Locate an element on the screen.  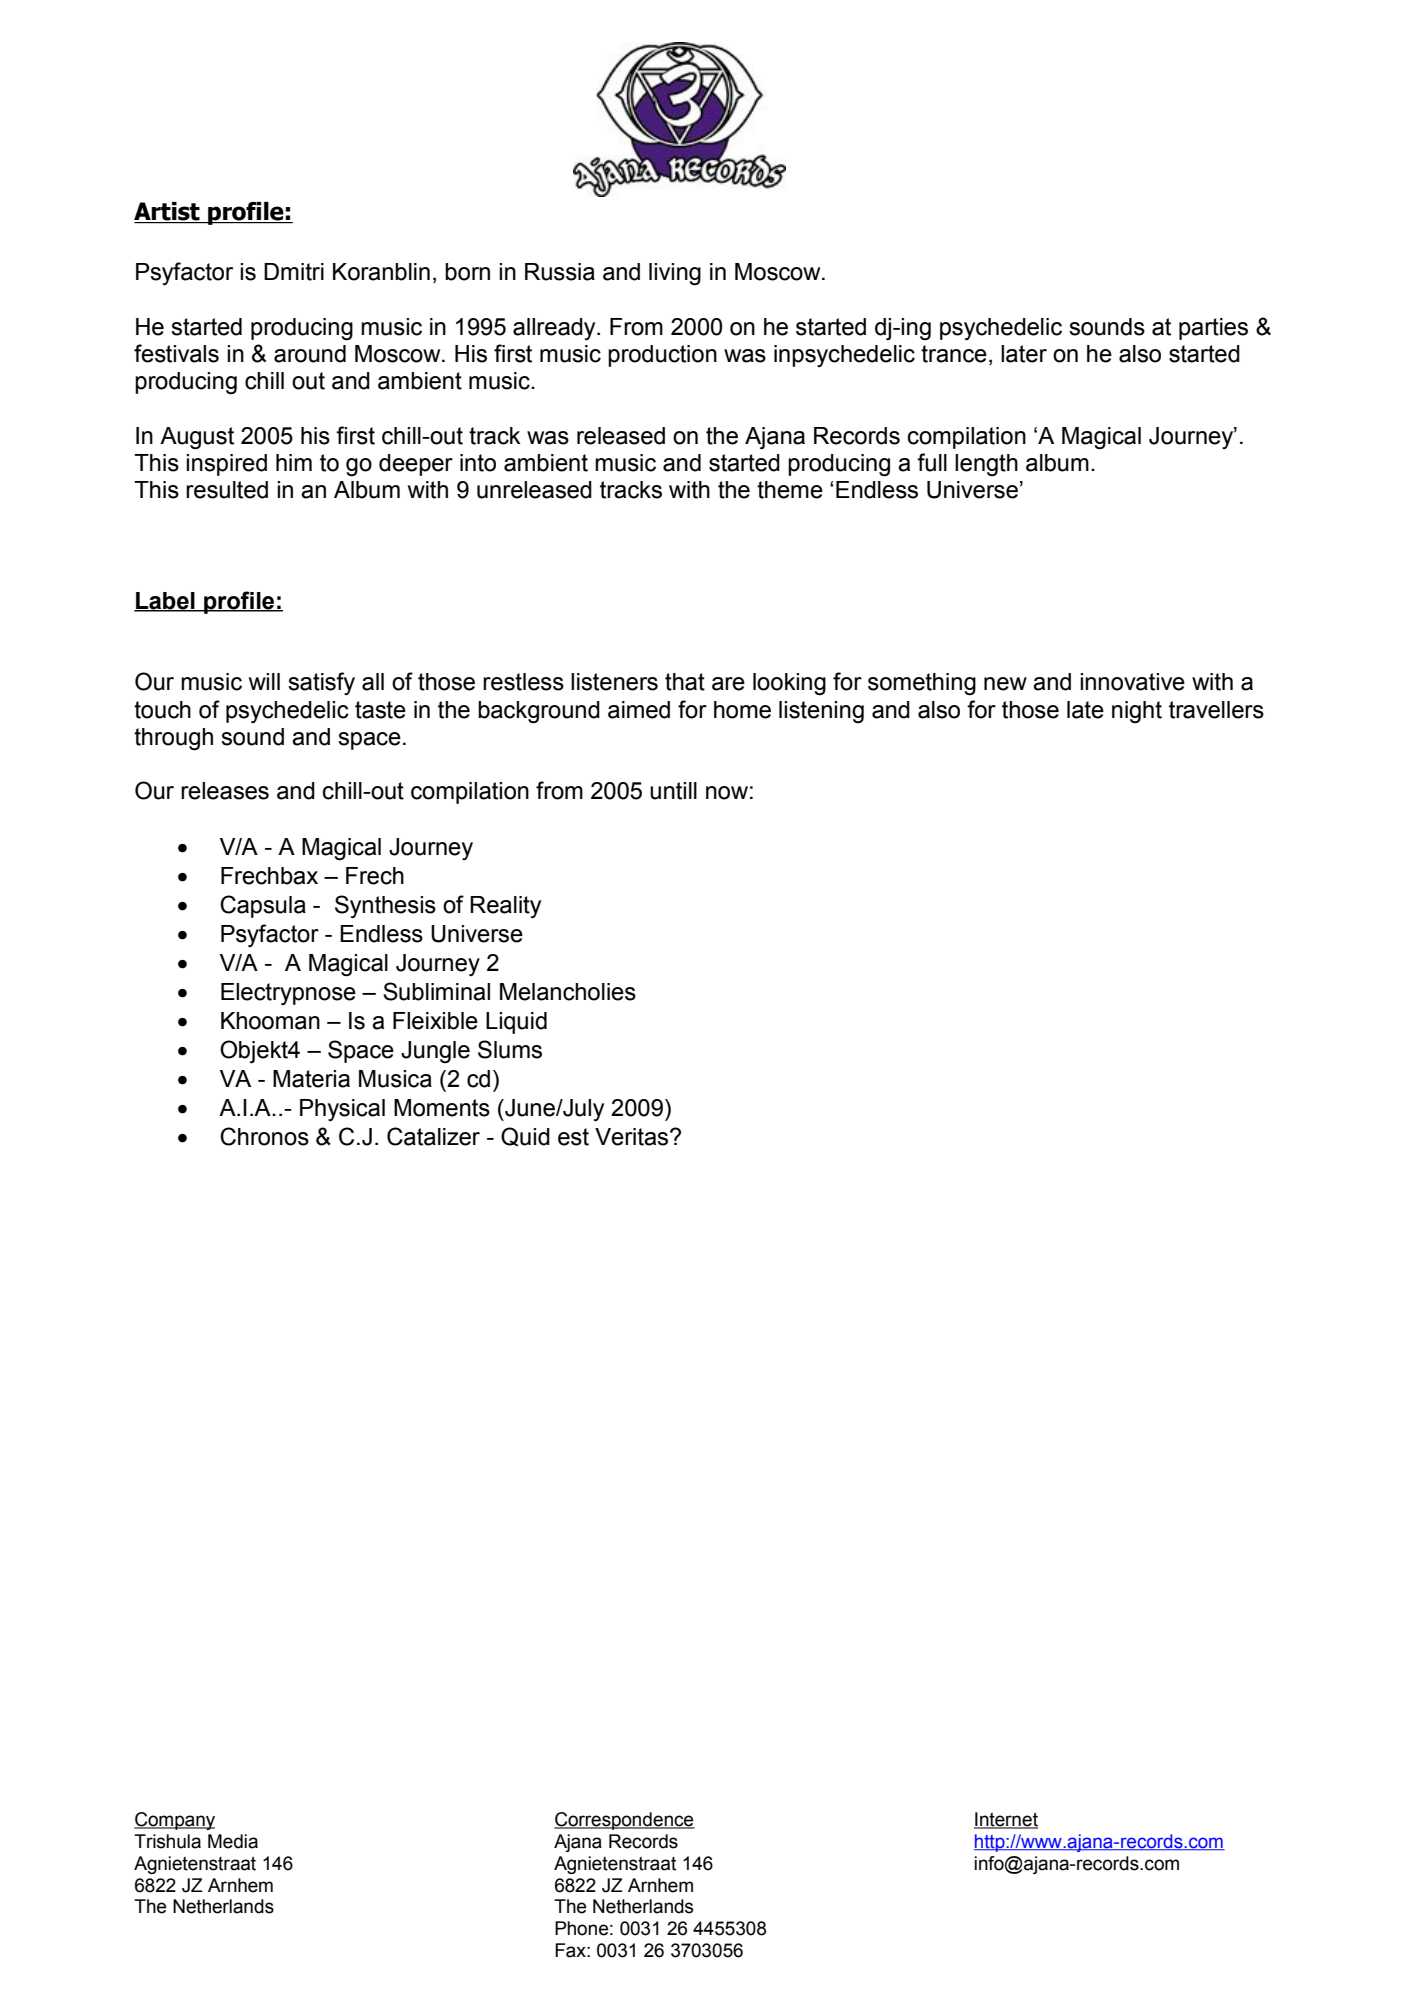
resulted is located at coordinates (227, 490).
